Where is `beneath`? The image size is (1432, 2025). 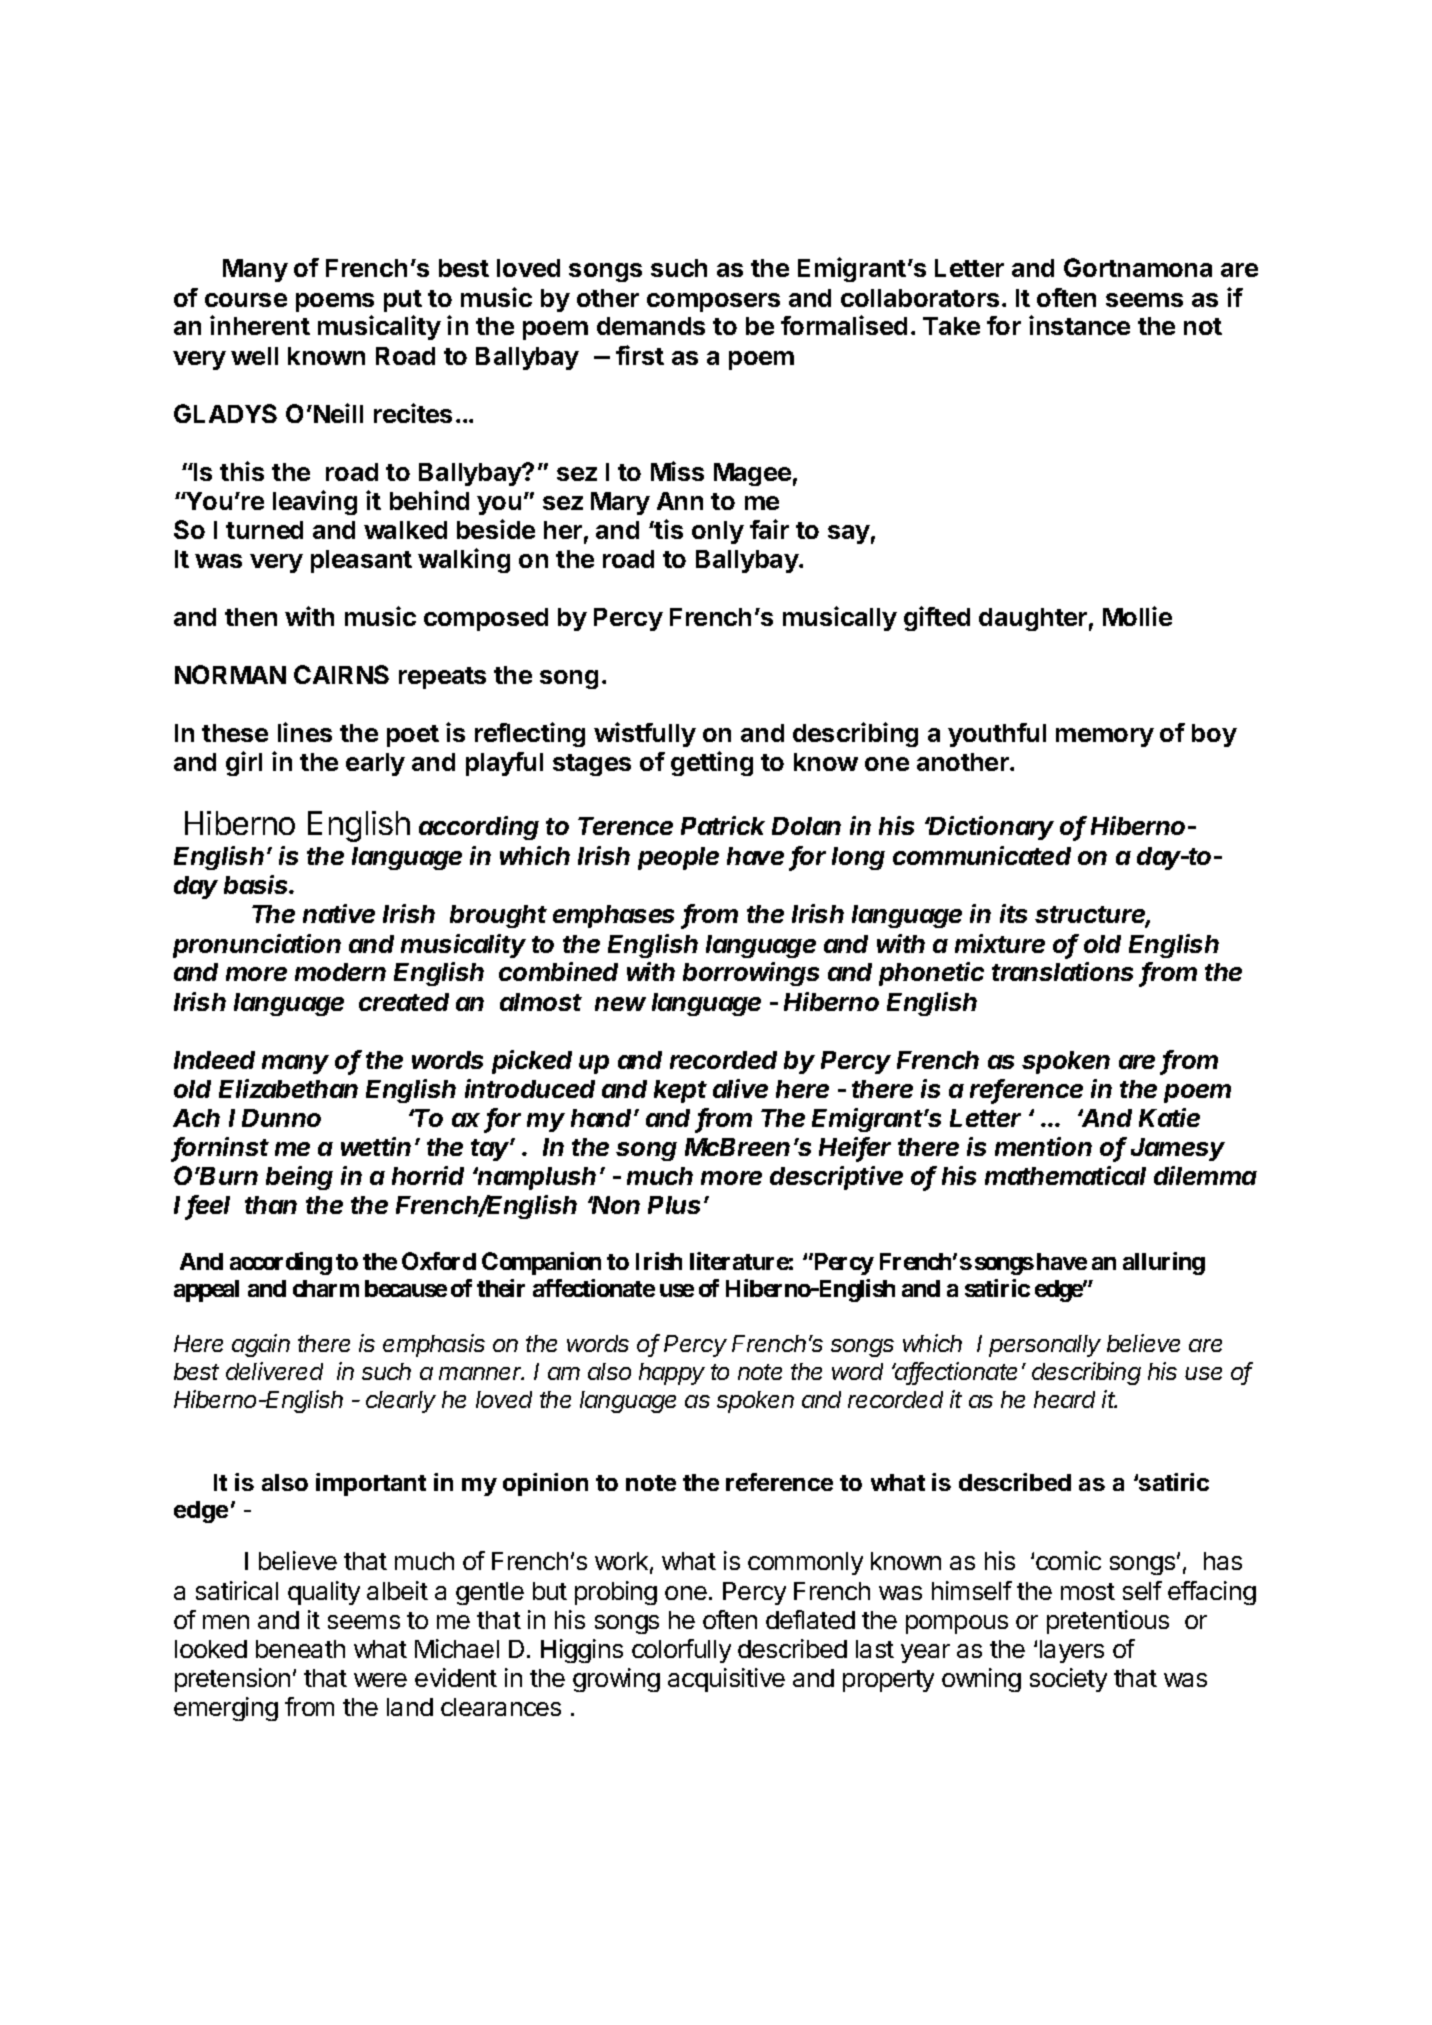
beneath is located at coordinates (300, 1649).
